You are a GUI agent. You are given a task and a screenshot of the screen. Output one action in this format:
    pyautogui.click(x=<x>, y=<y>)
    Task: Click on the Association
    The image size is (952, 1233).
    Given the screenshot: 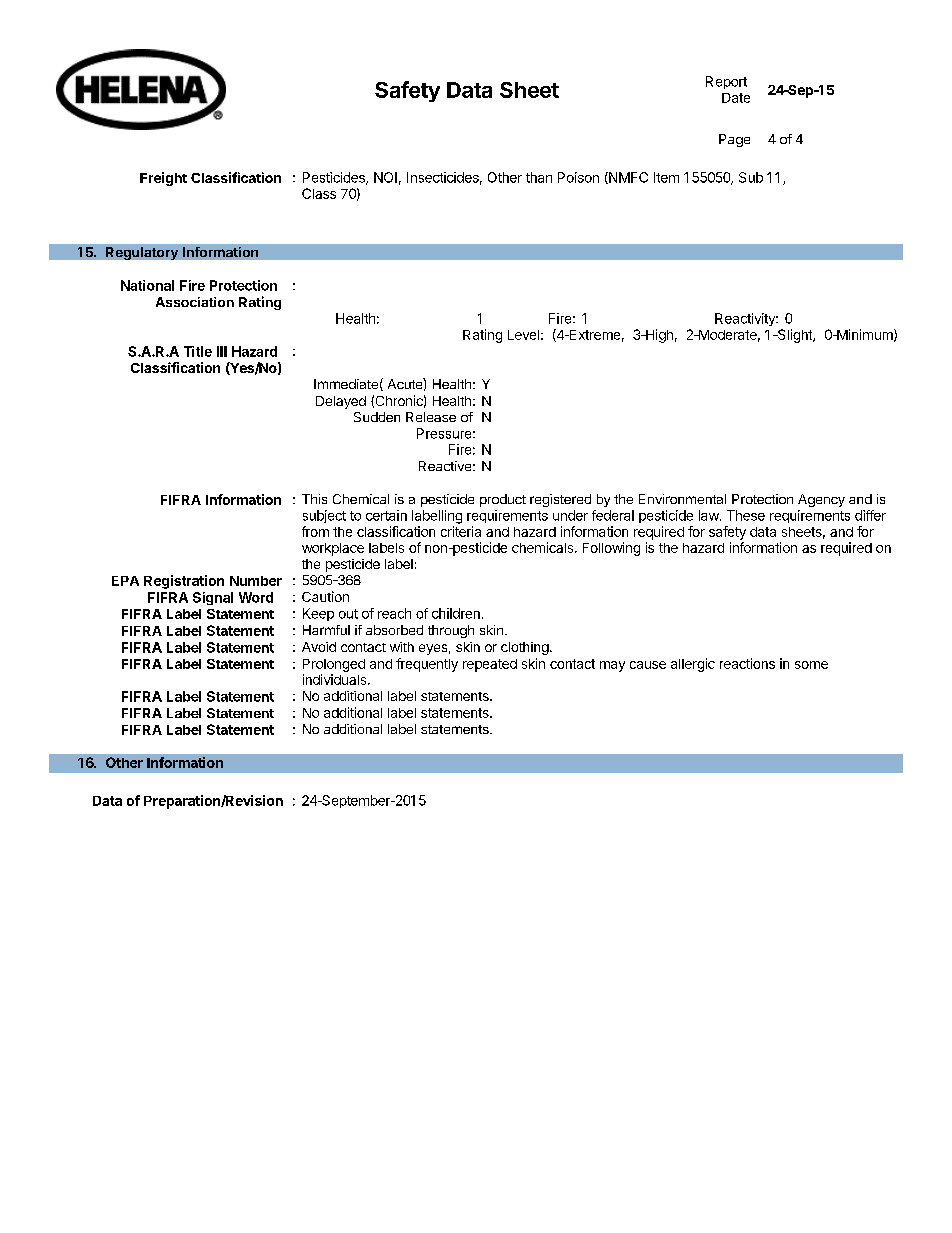 What is the action you would take?
    pyautogui.click(x=195, y=302)
